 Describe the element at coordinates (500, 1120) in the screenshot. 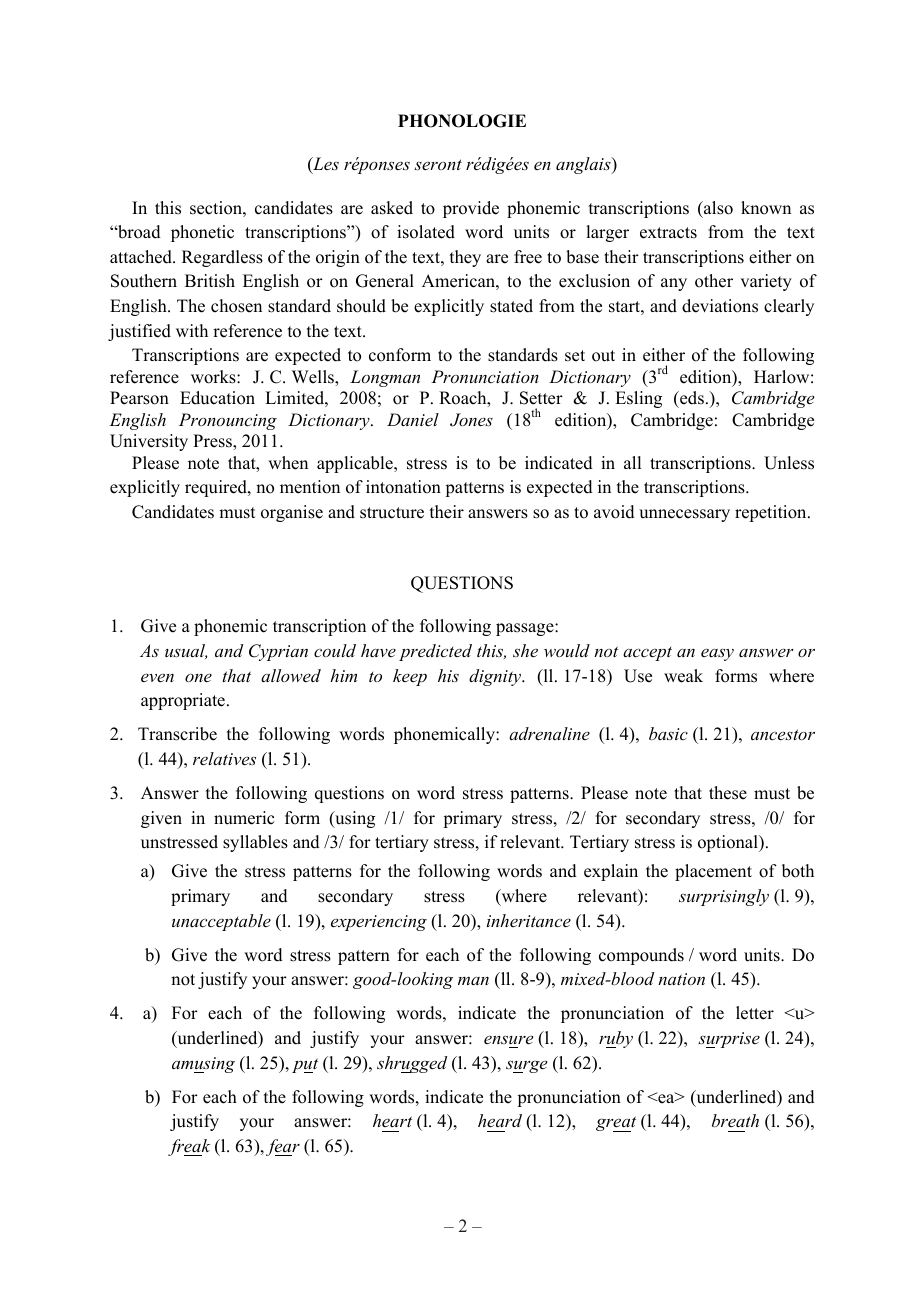

I see `heard` at that location.
